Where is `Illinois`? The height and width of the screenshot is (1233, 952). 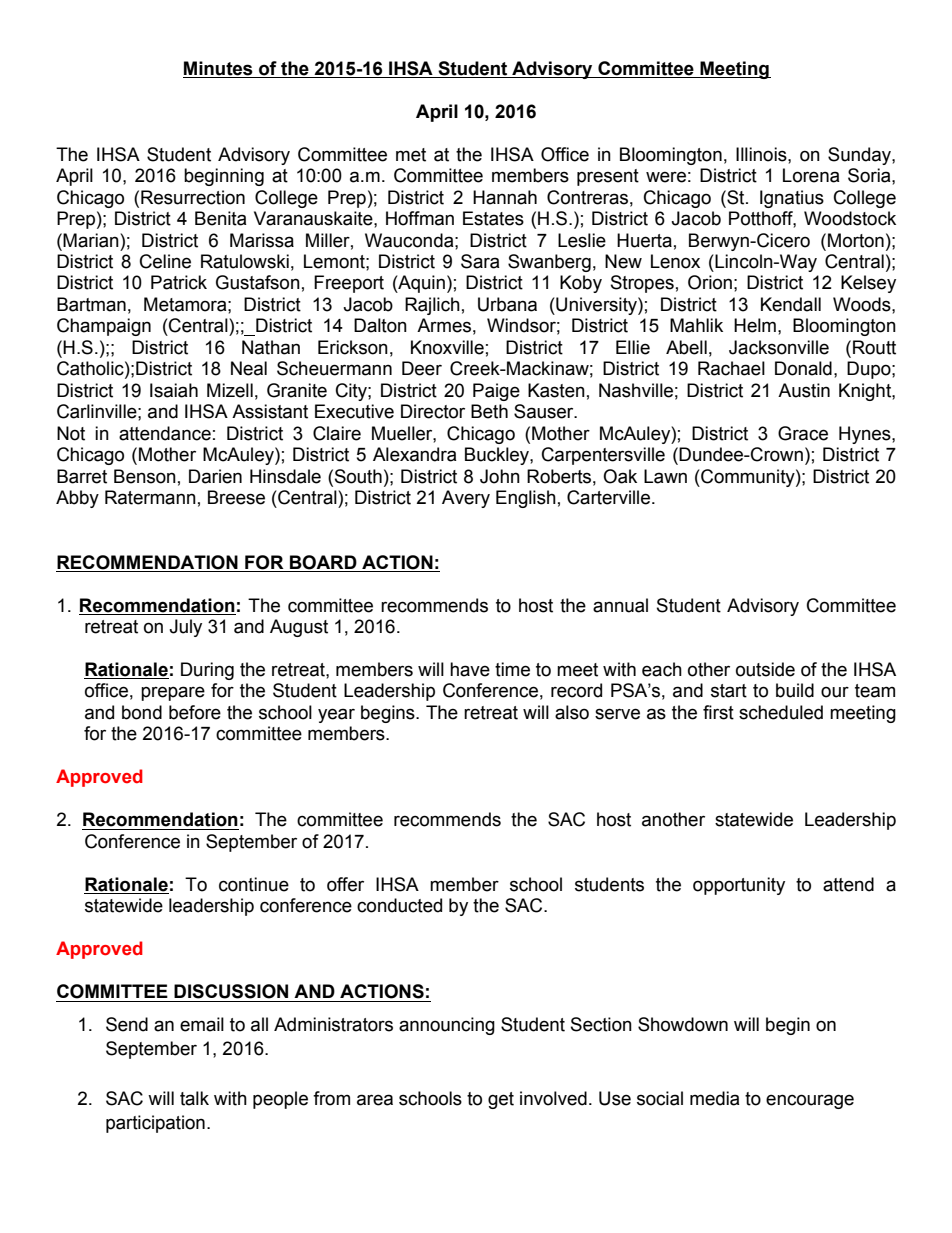
Illinois is located at coordinates (762, 154).
